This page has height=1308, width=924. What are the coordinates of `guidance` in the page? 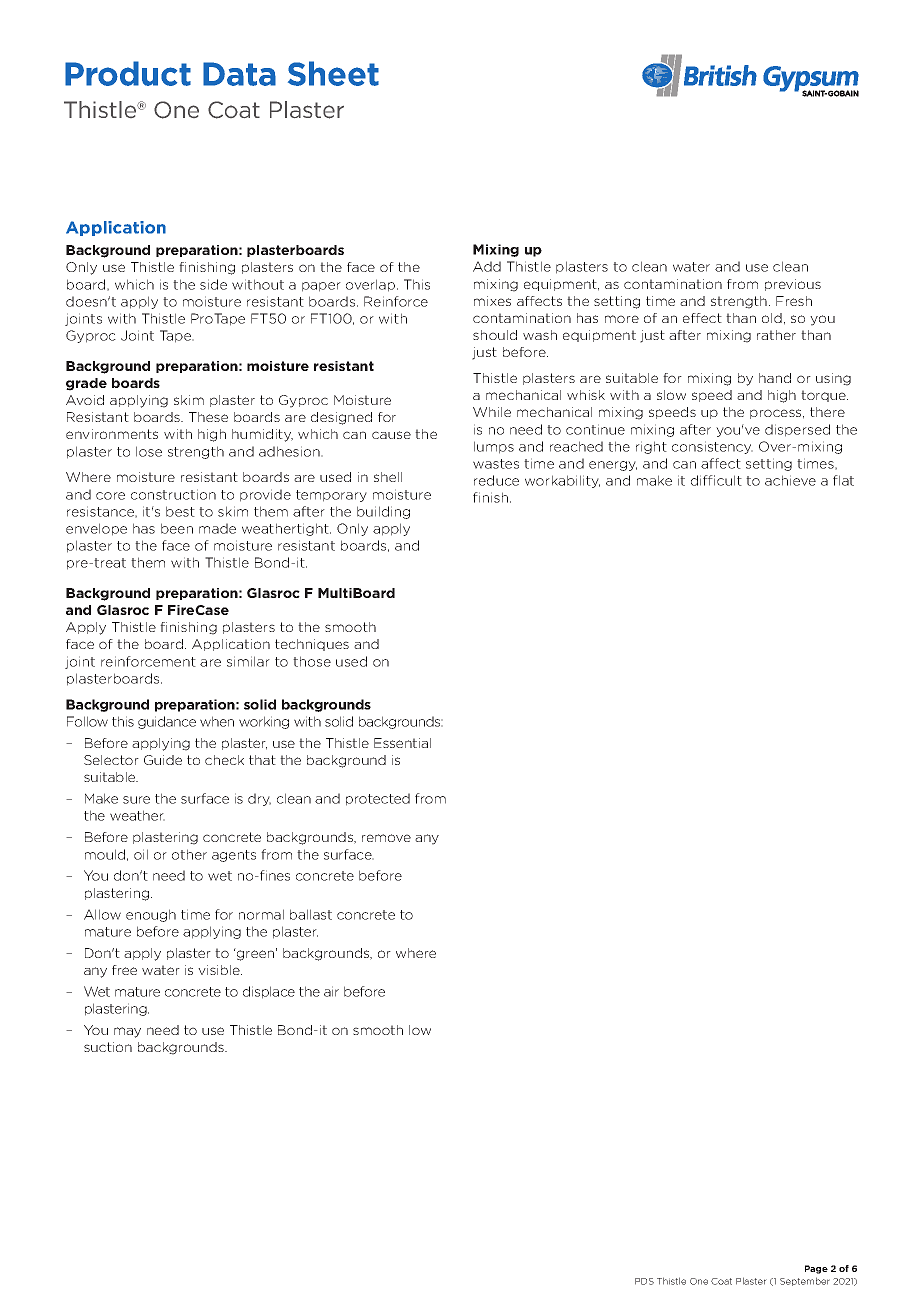 It's located at (167, 722).
